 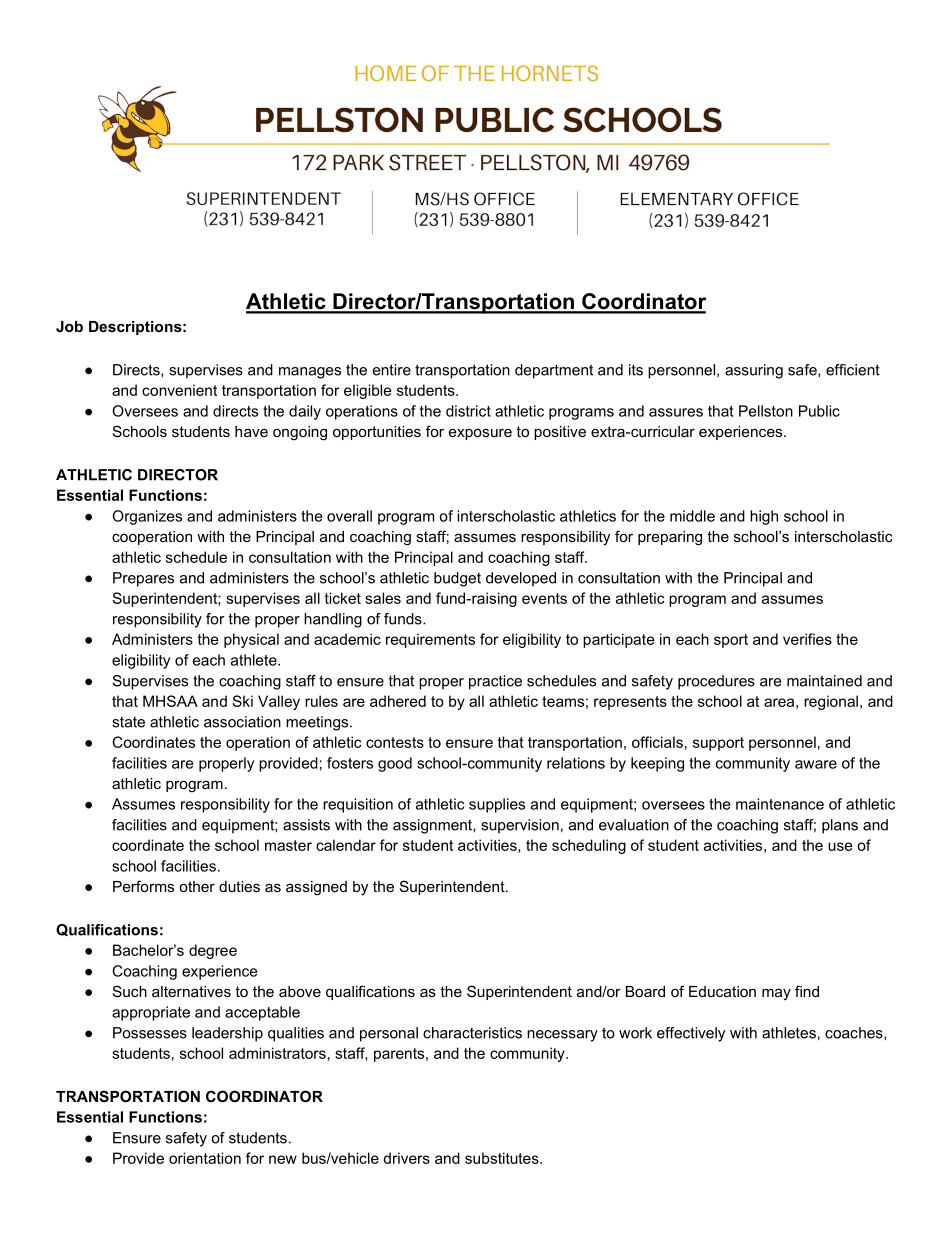 I want to click on effectively, so click(x=691, y=1034).
